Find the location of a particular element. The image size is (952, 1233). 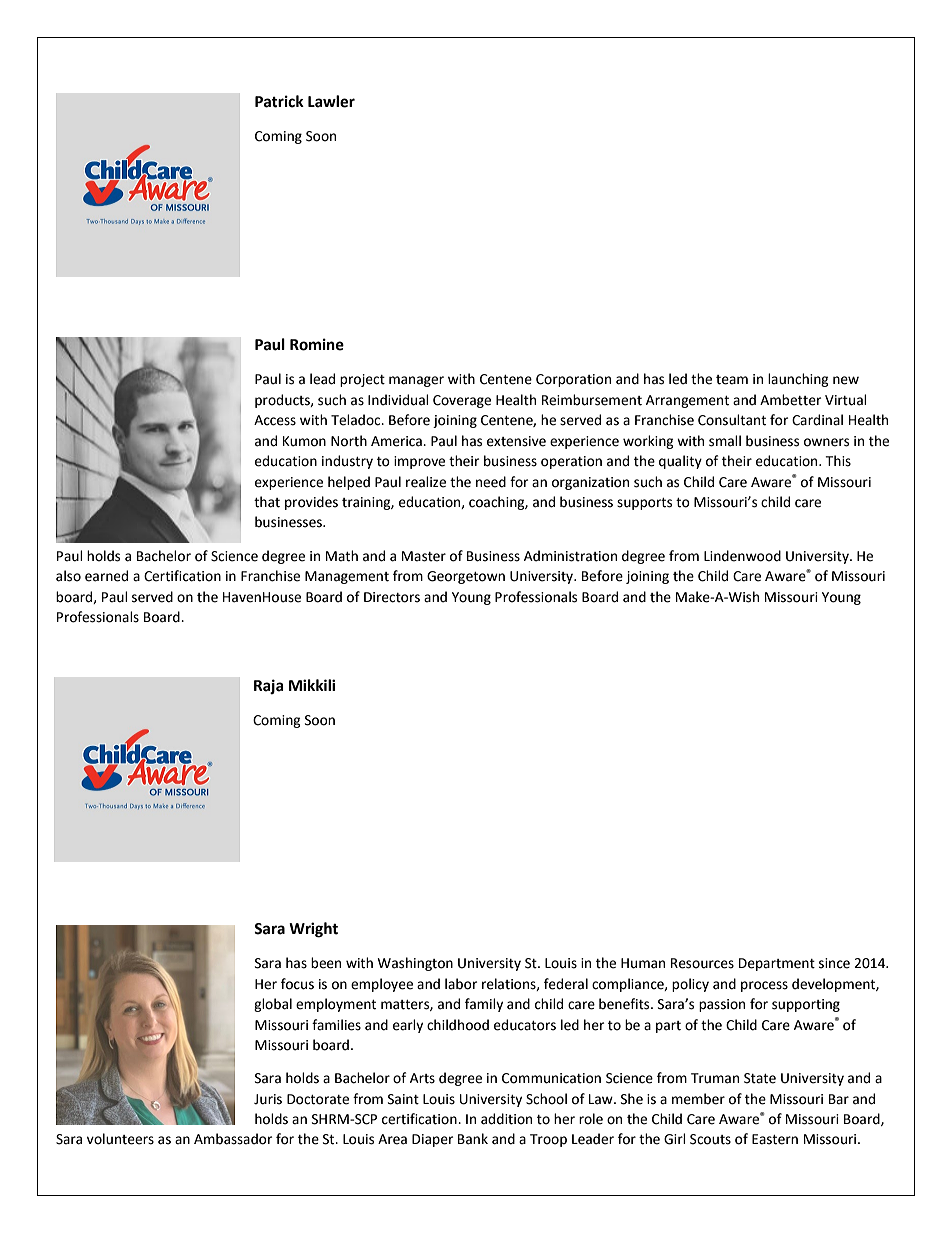

earned is located at coordinates (106, 576).
